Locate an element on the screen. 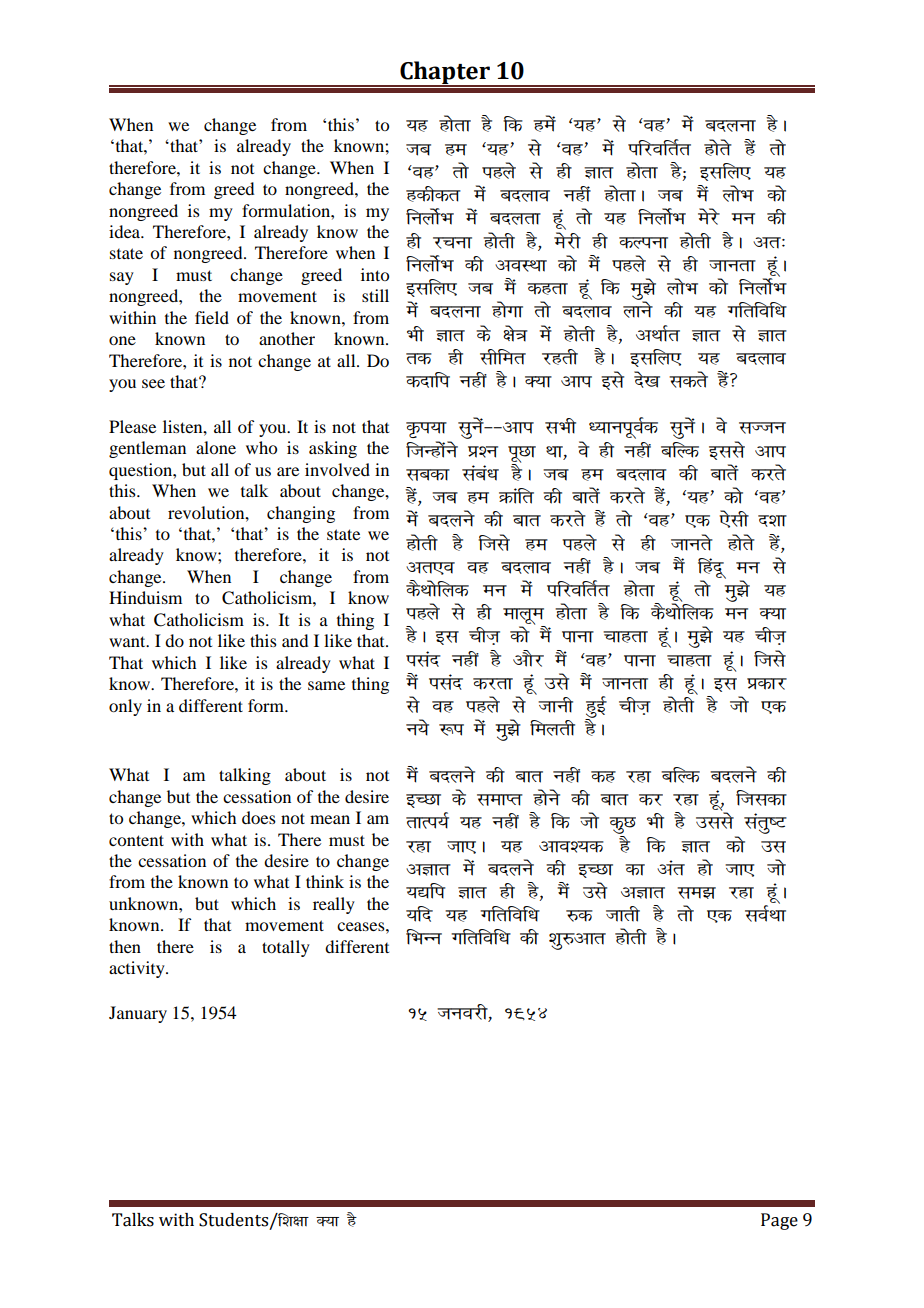  want is located at coordinates (128, 641).
